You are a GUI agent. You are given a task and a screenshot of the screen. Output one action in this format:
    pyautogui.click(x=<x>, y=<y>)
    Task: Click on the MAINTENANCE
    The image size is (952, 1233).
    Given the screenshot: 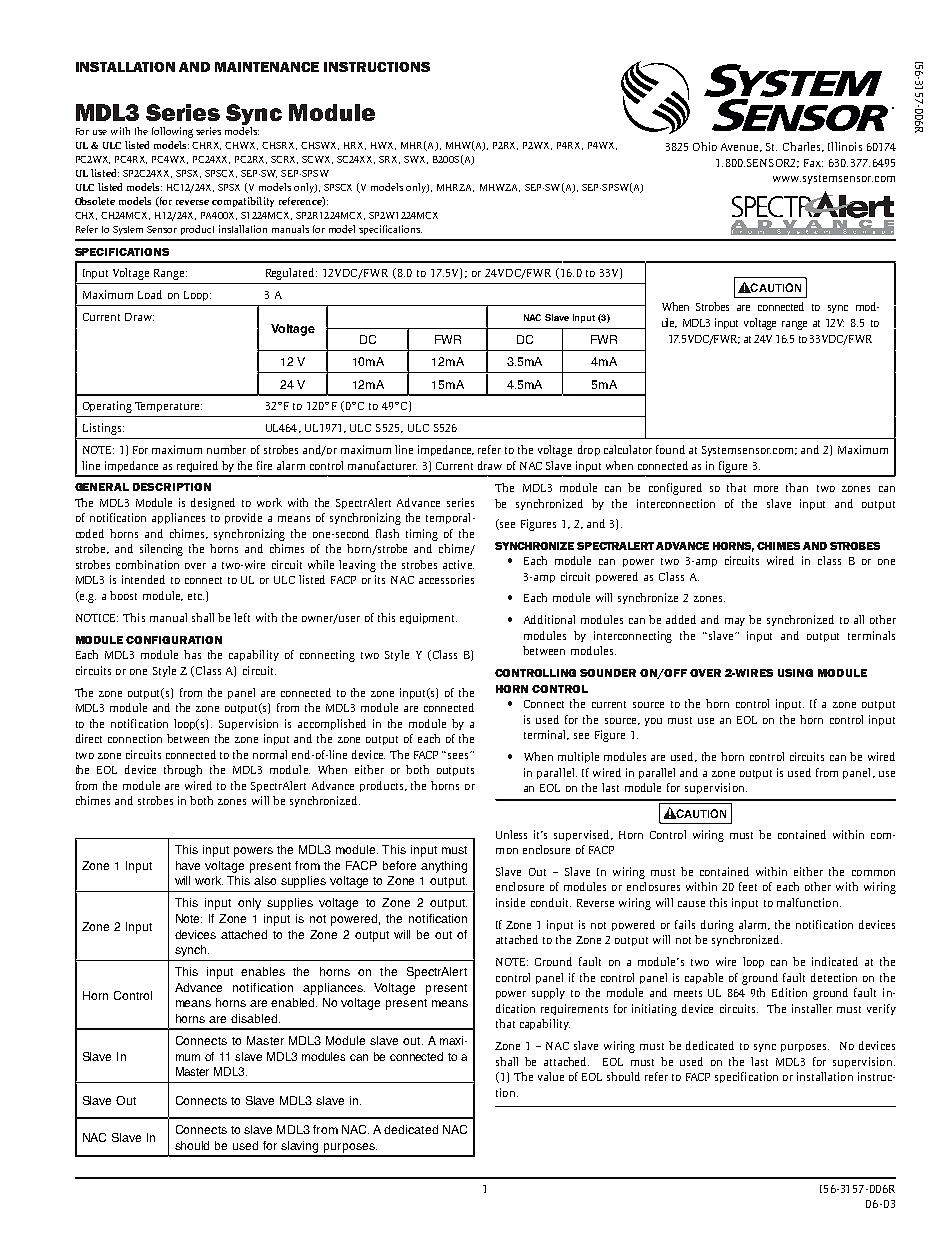 What is the action you would take?
    pyautogui.click(x=267, y=67)
